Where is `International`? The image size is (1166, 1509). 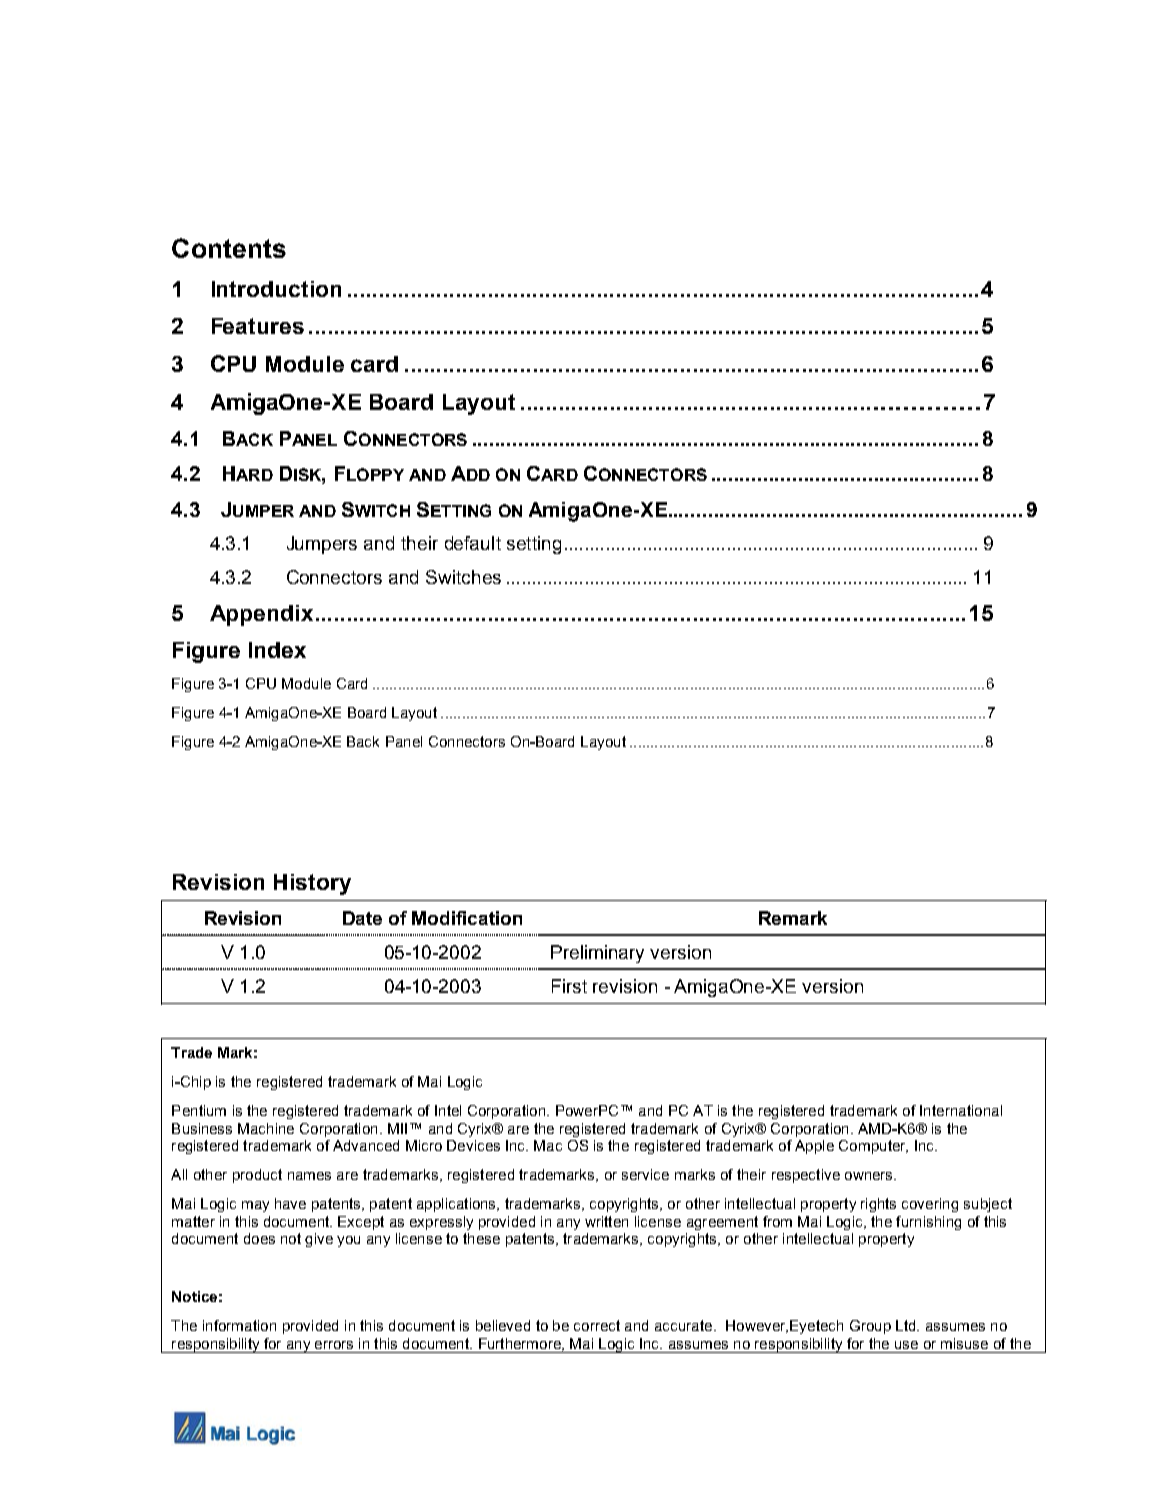
International is located at coordinates (961, 1110).
